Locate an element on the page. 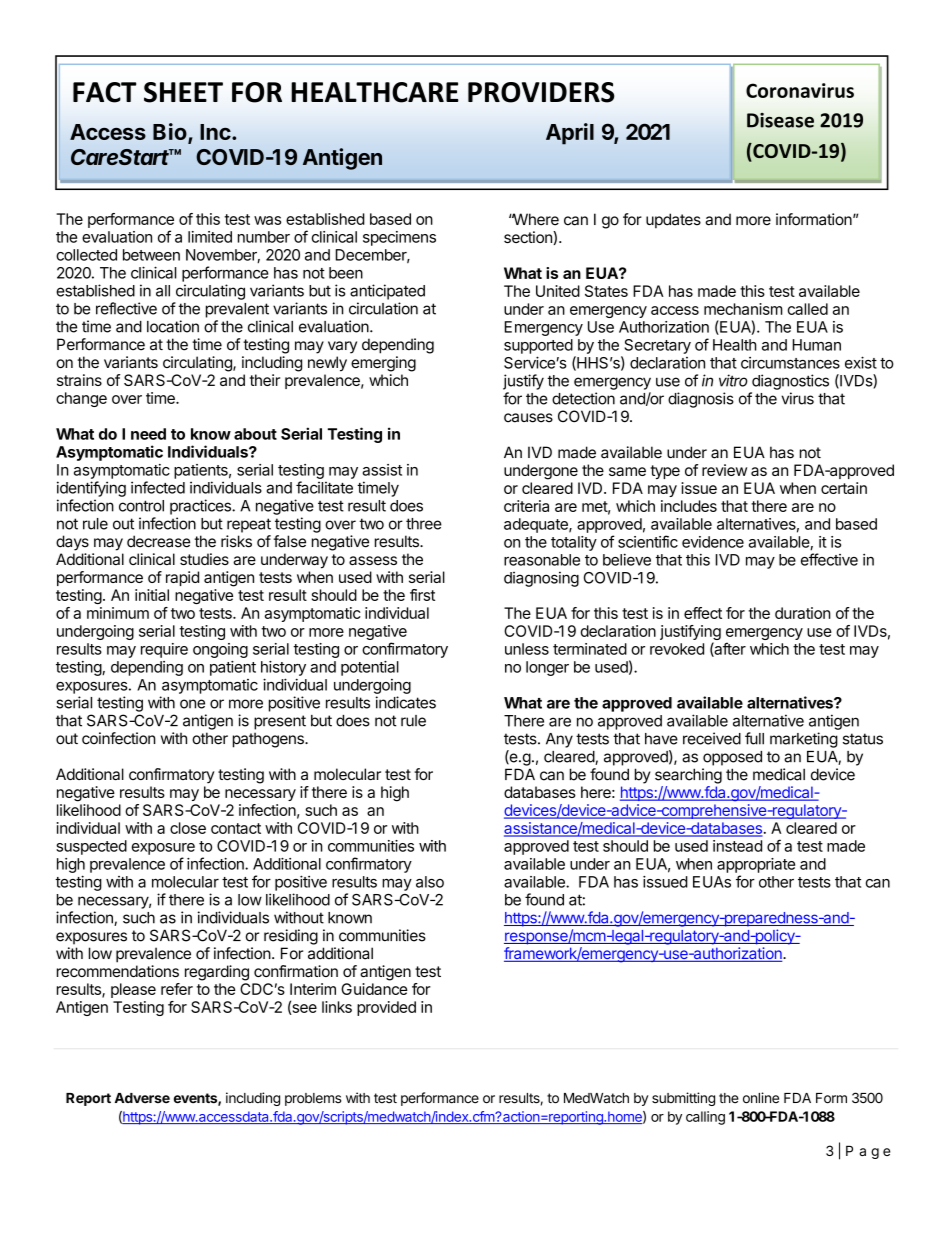 The width and height of the document is (952, 1233). PROVIDERS is located at coordinates (541, 92).
